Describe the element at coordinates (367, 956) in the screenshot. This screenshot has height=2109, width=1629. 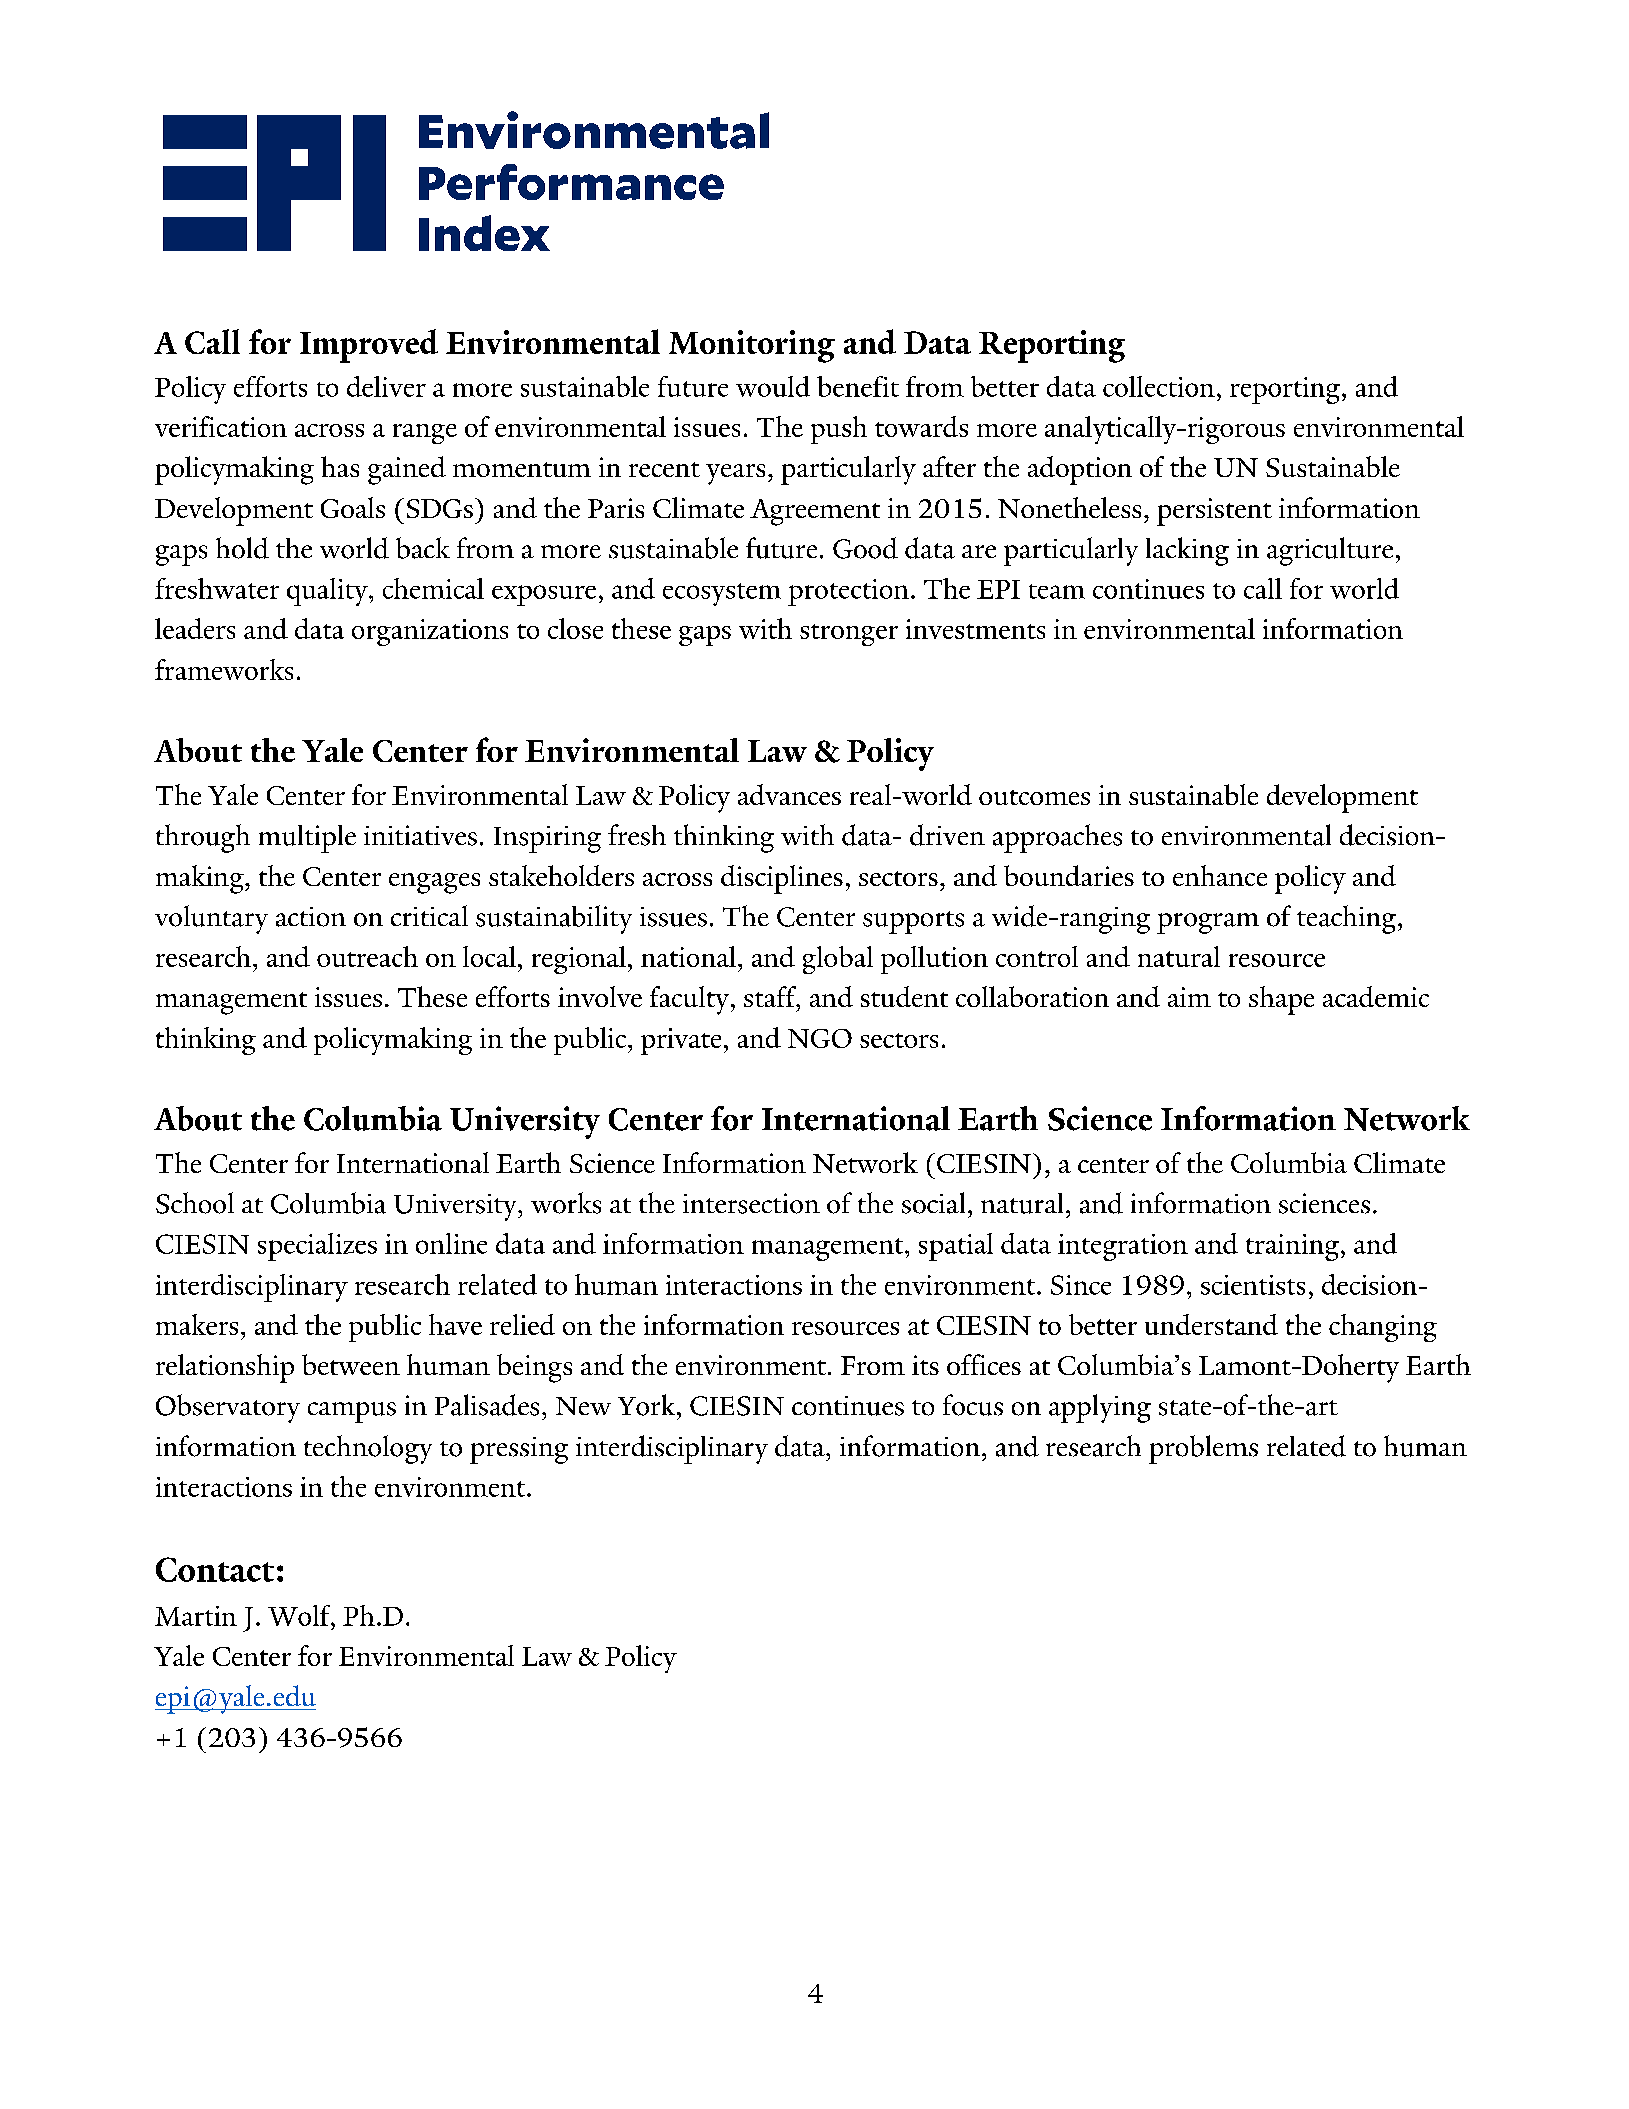
I see `outreach` at that location.
